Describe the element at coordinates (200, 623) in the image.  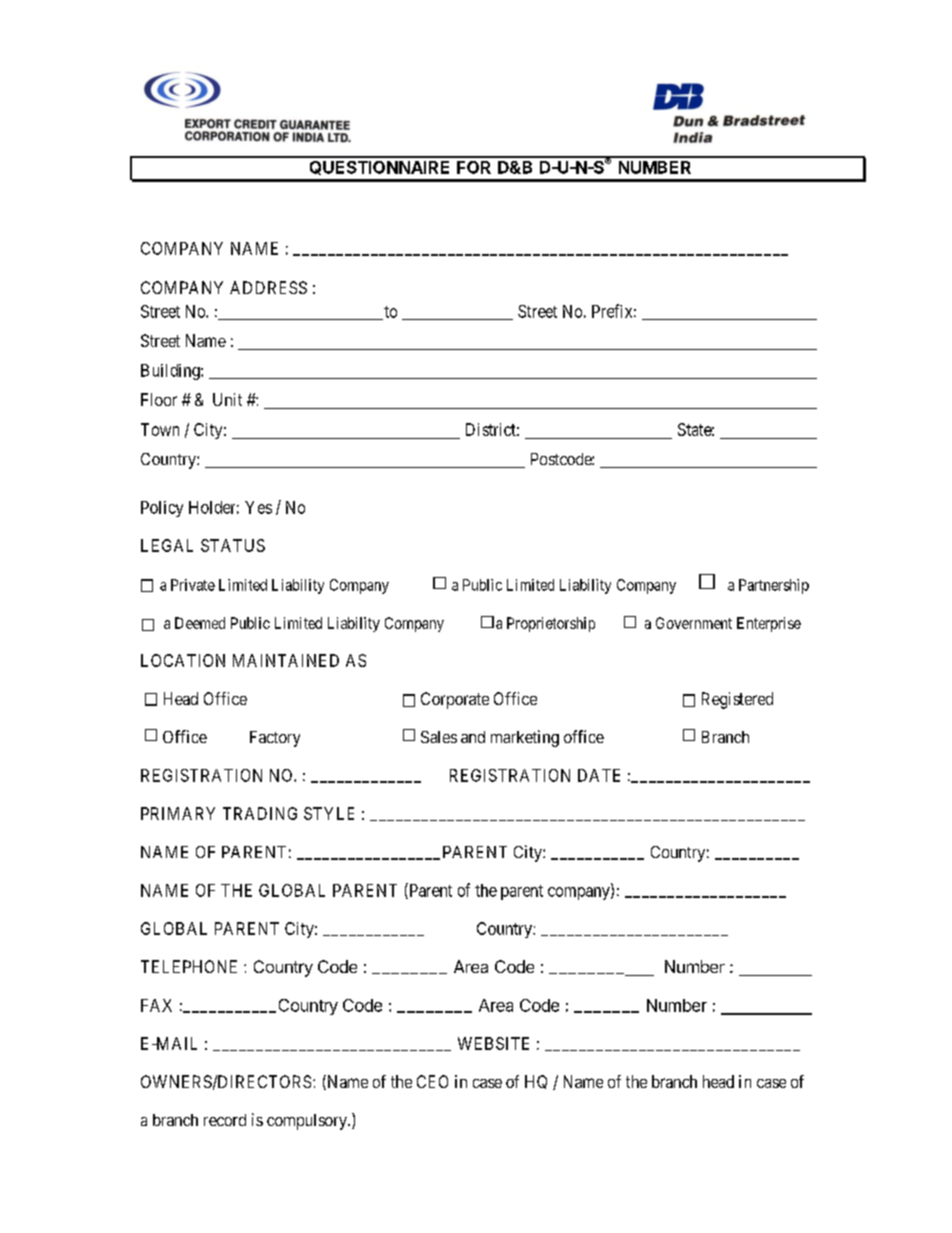
I see `Deemed` at that location.
